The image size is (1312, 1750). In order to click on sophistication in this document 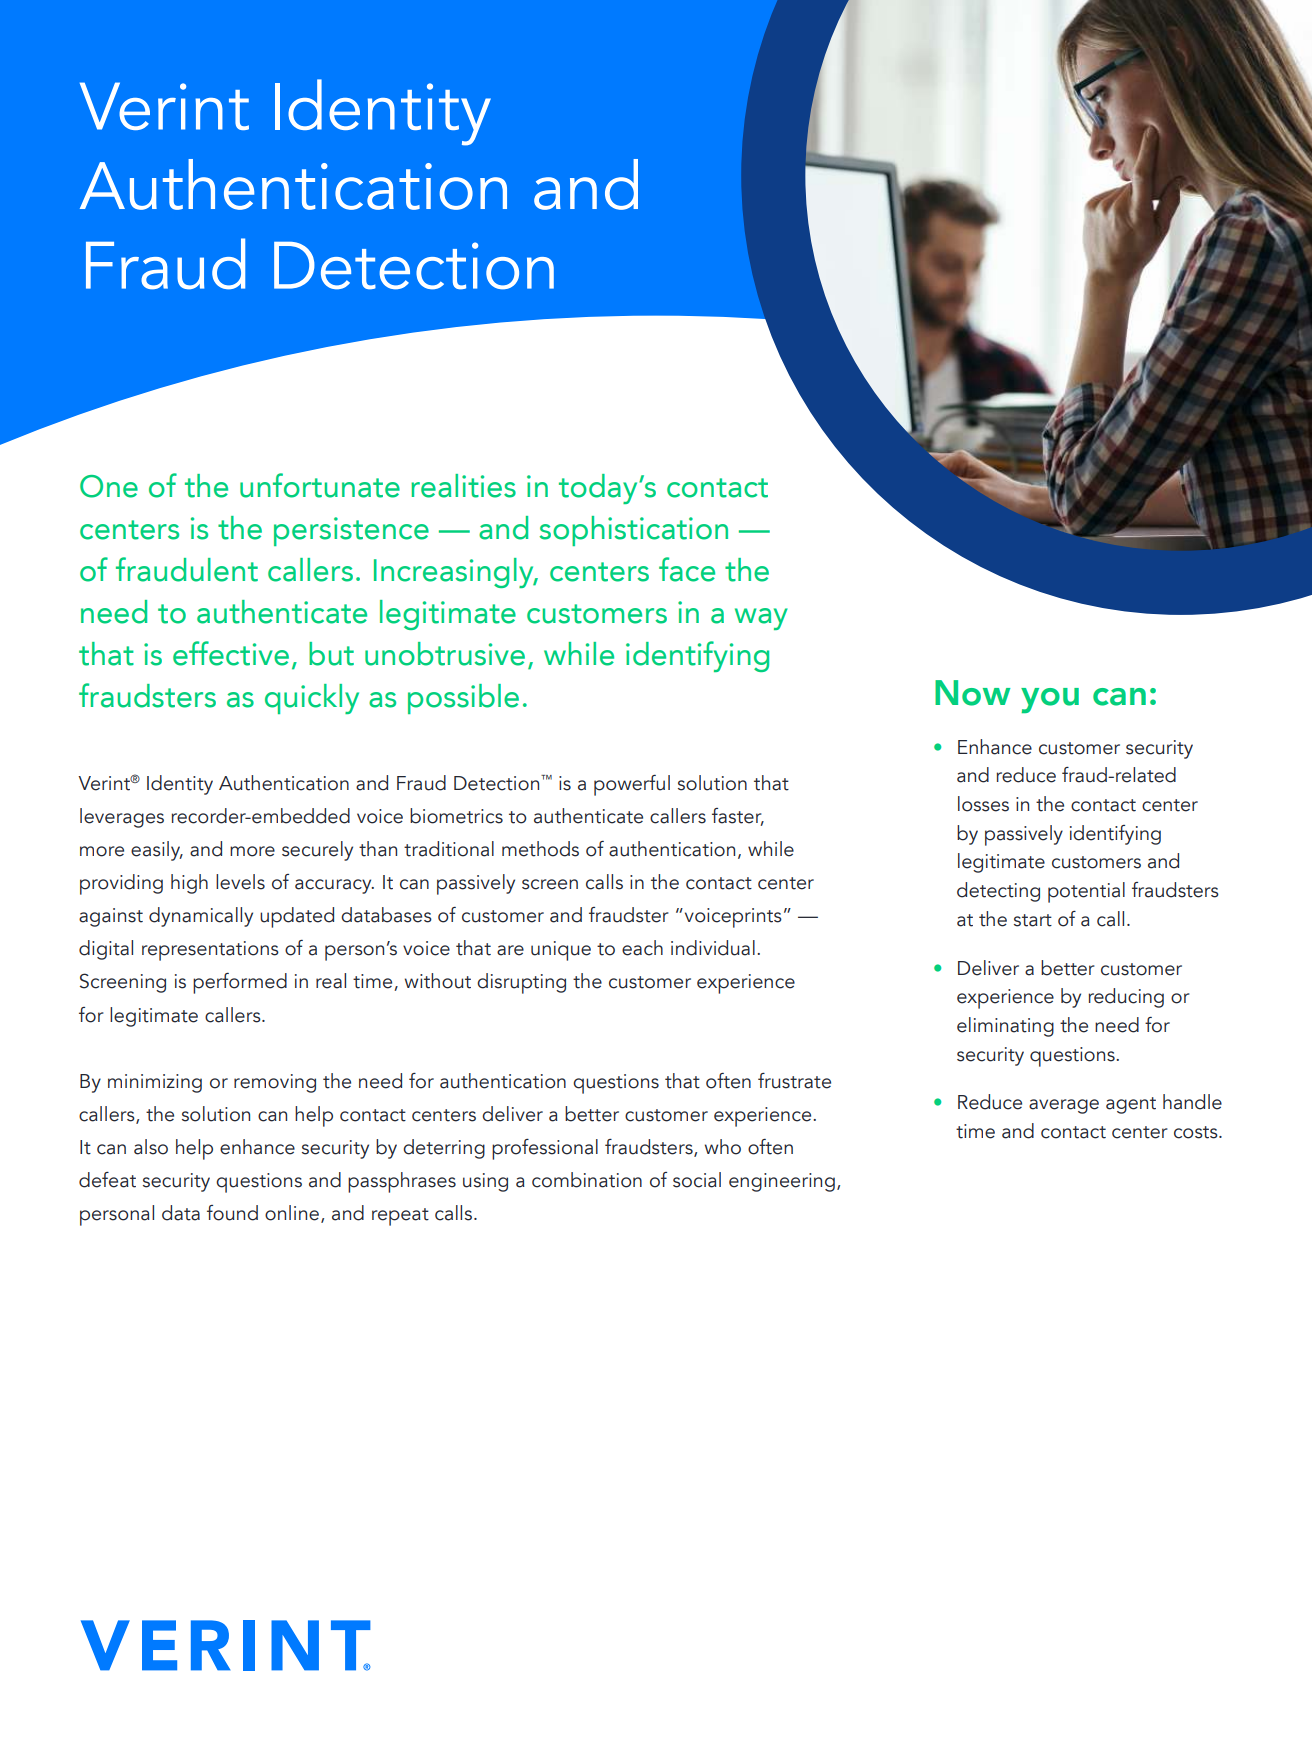, I will do `click(633, 531)`.
